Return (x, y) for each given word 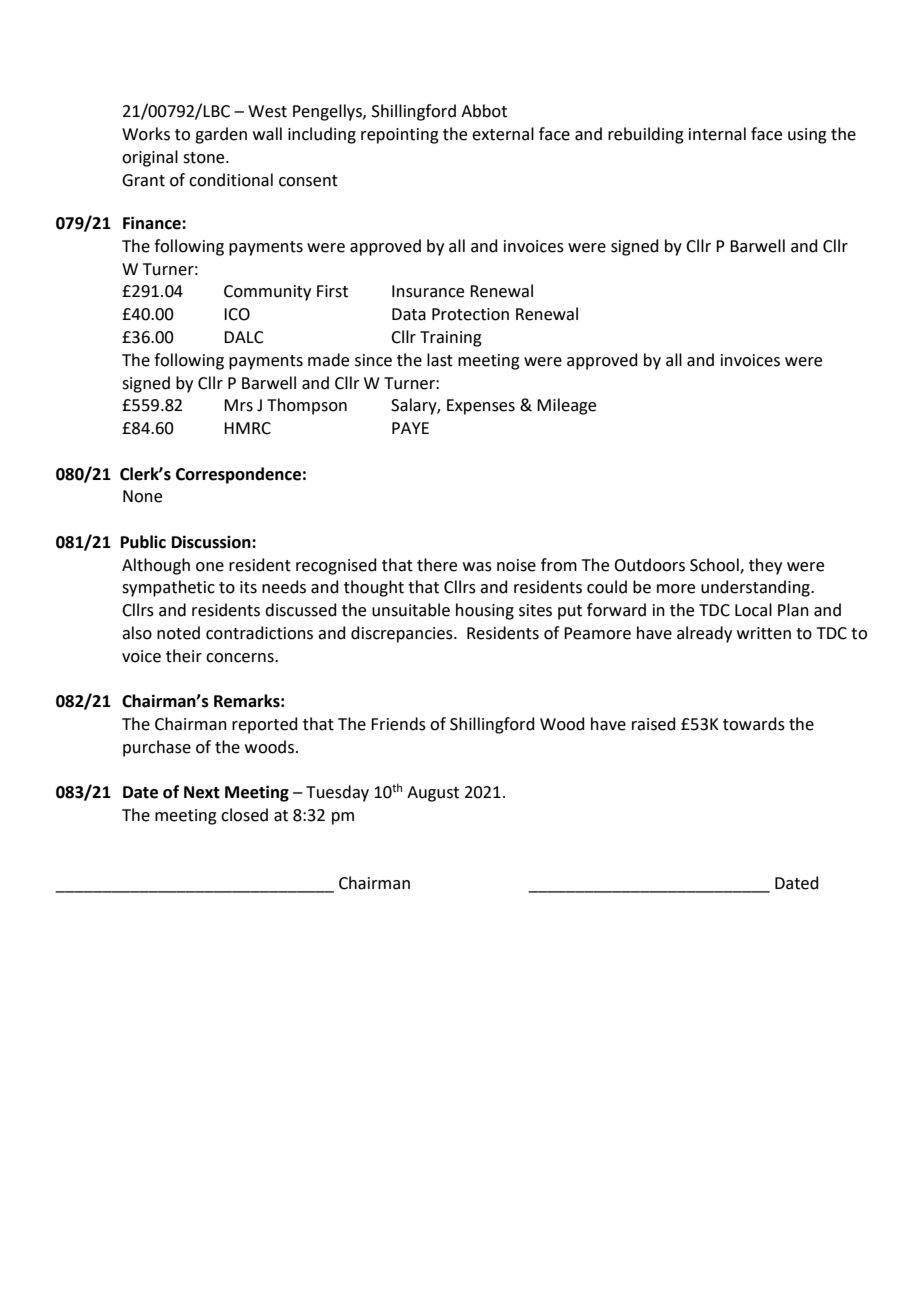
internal (717, 134)
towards (754, 724)
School (715, 565)
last (440, 360)
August (433, 794)
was (477, 567)
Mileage (566, 406)
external (503, 134)
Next (202, 792)
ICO (237, 314)
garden (221, 135)
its (248, 587)
